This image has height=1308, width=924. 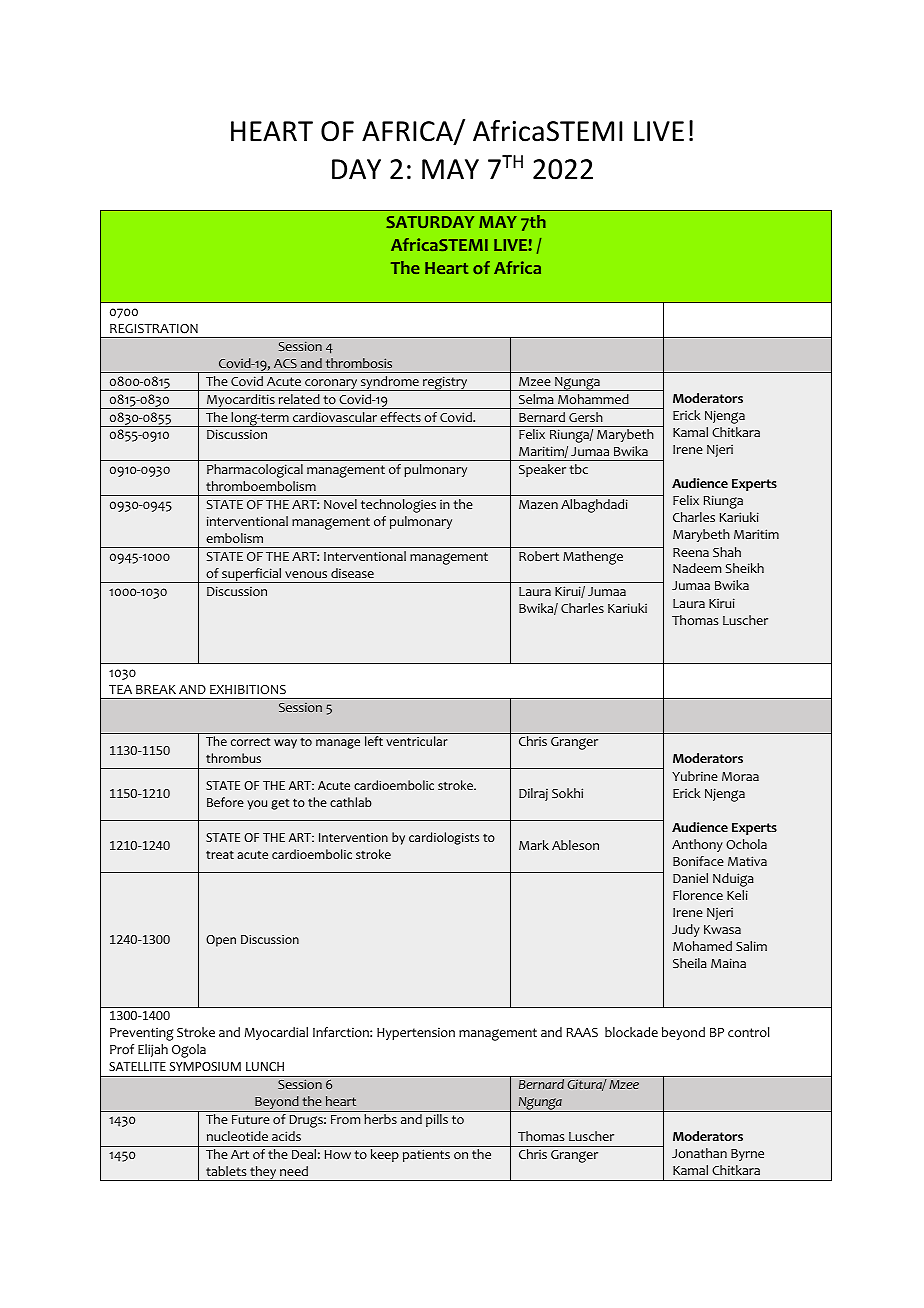 What do you see at coordinates (426, 1155) in the image?
I see `patients` at bounding box center [426, 1155].
